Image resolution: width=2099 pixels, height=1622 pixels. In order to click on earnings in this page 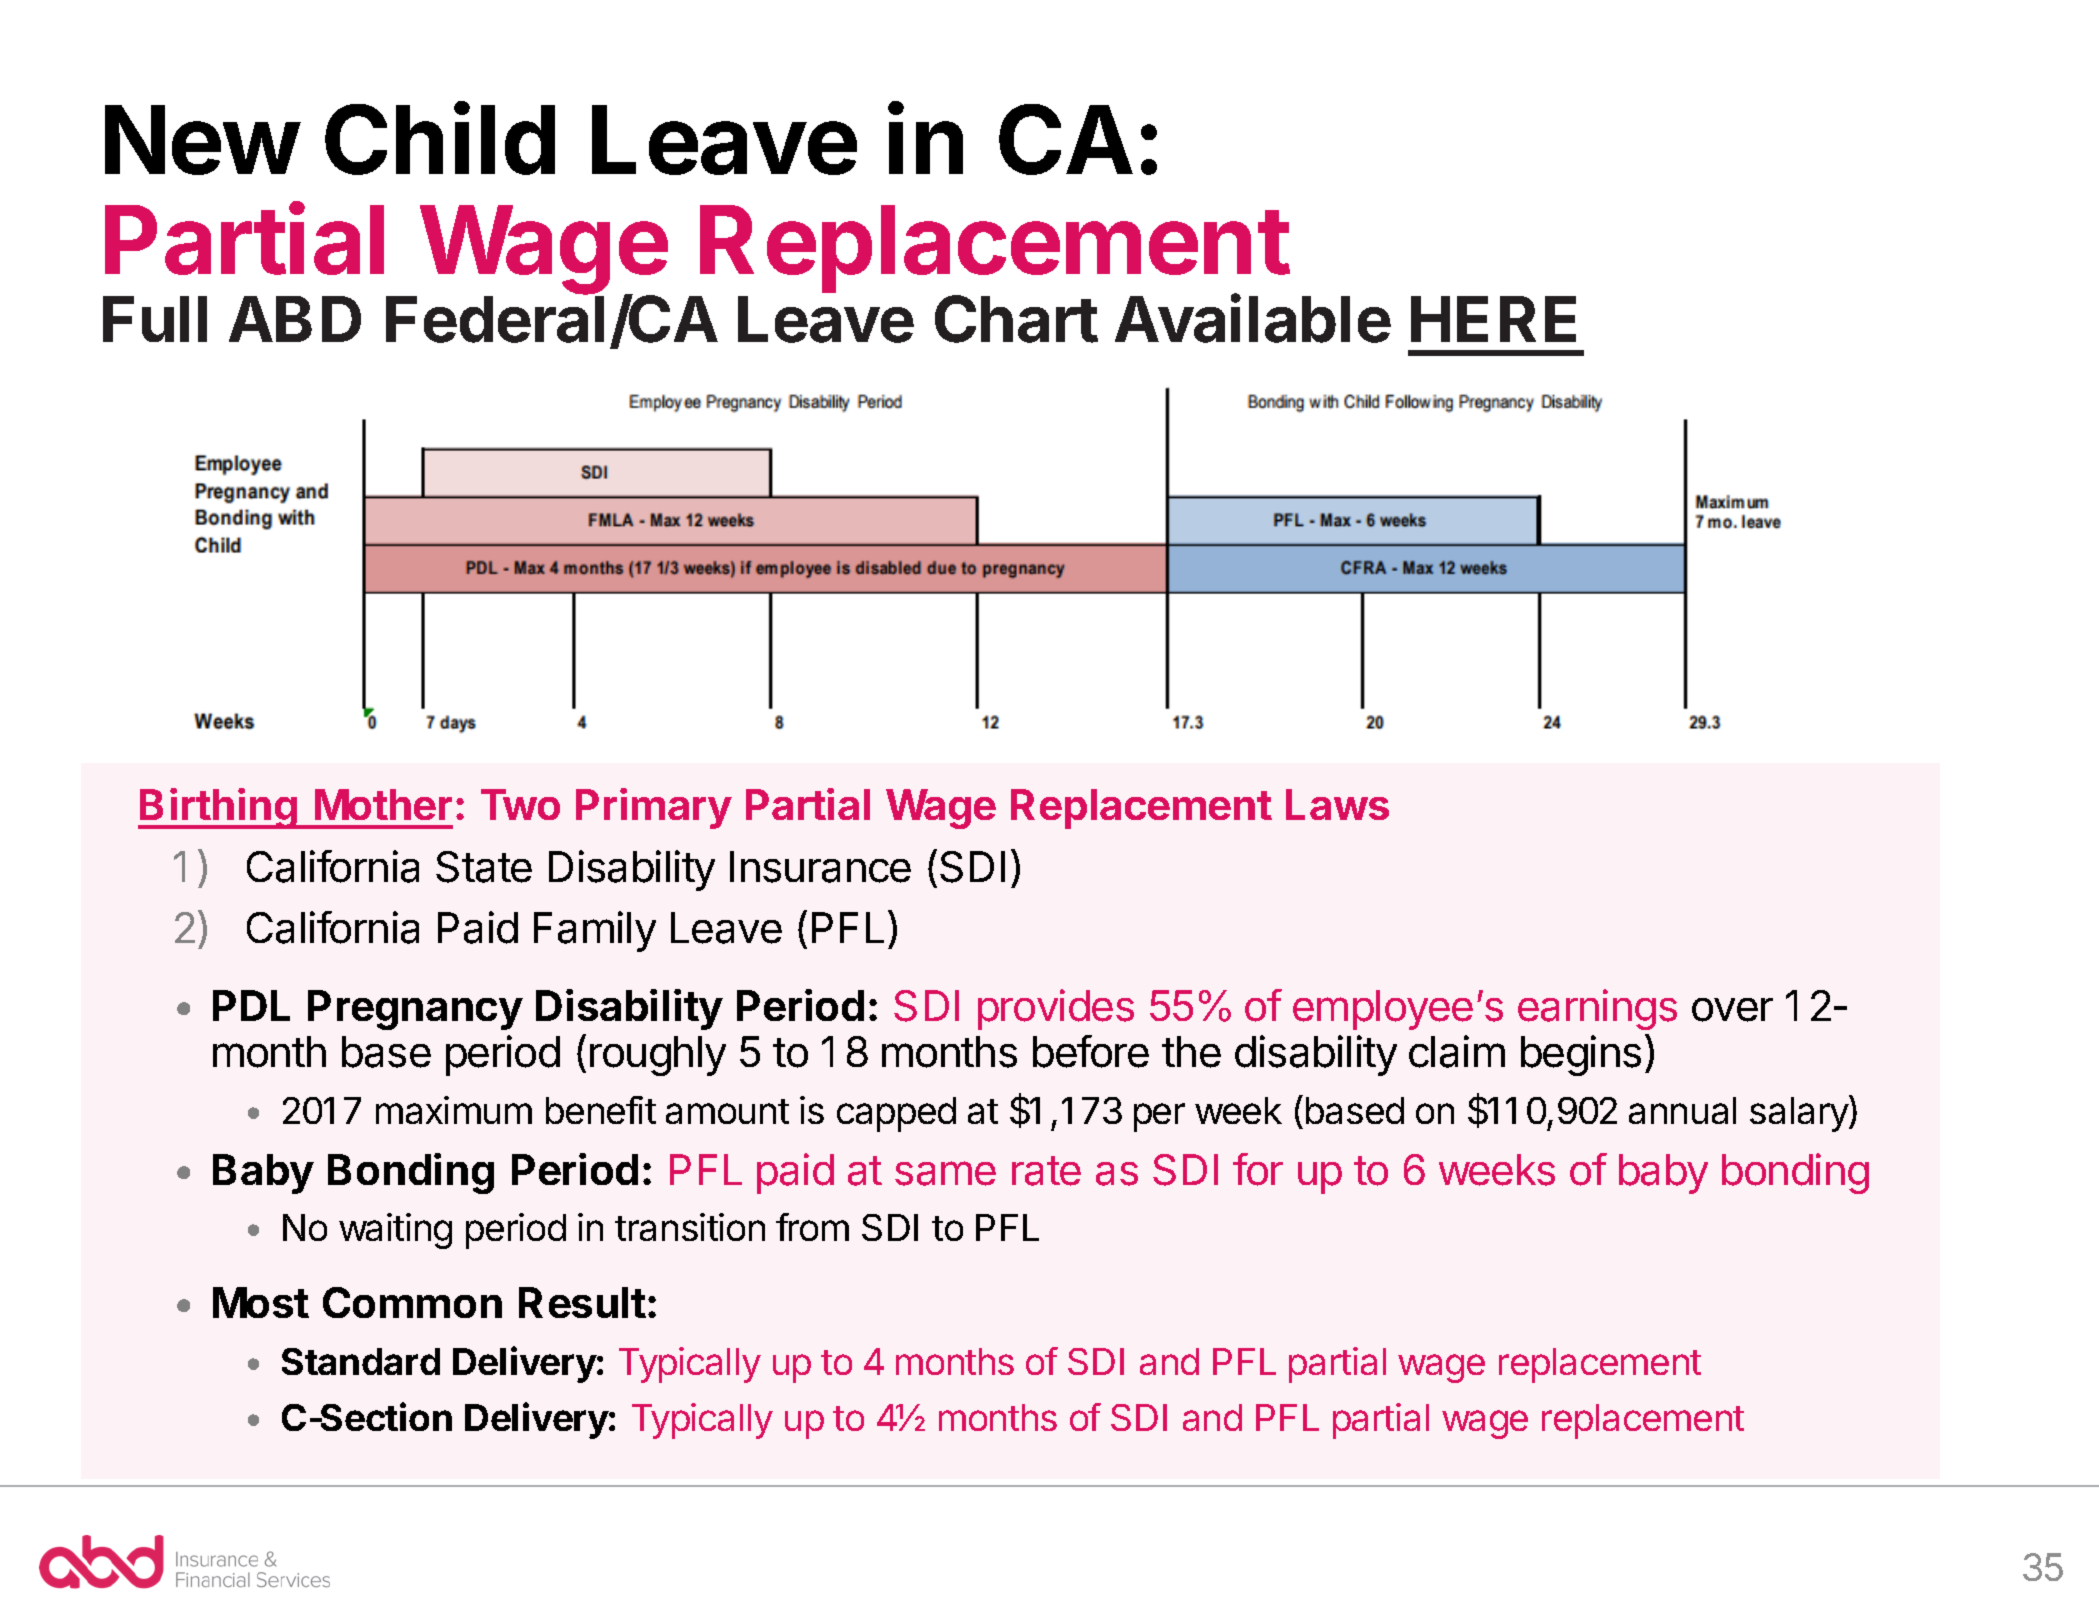, I will do `click(1597, 1009)`.
